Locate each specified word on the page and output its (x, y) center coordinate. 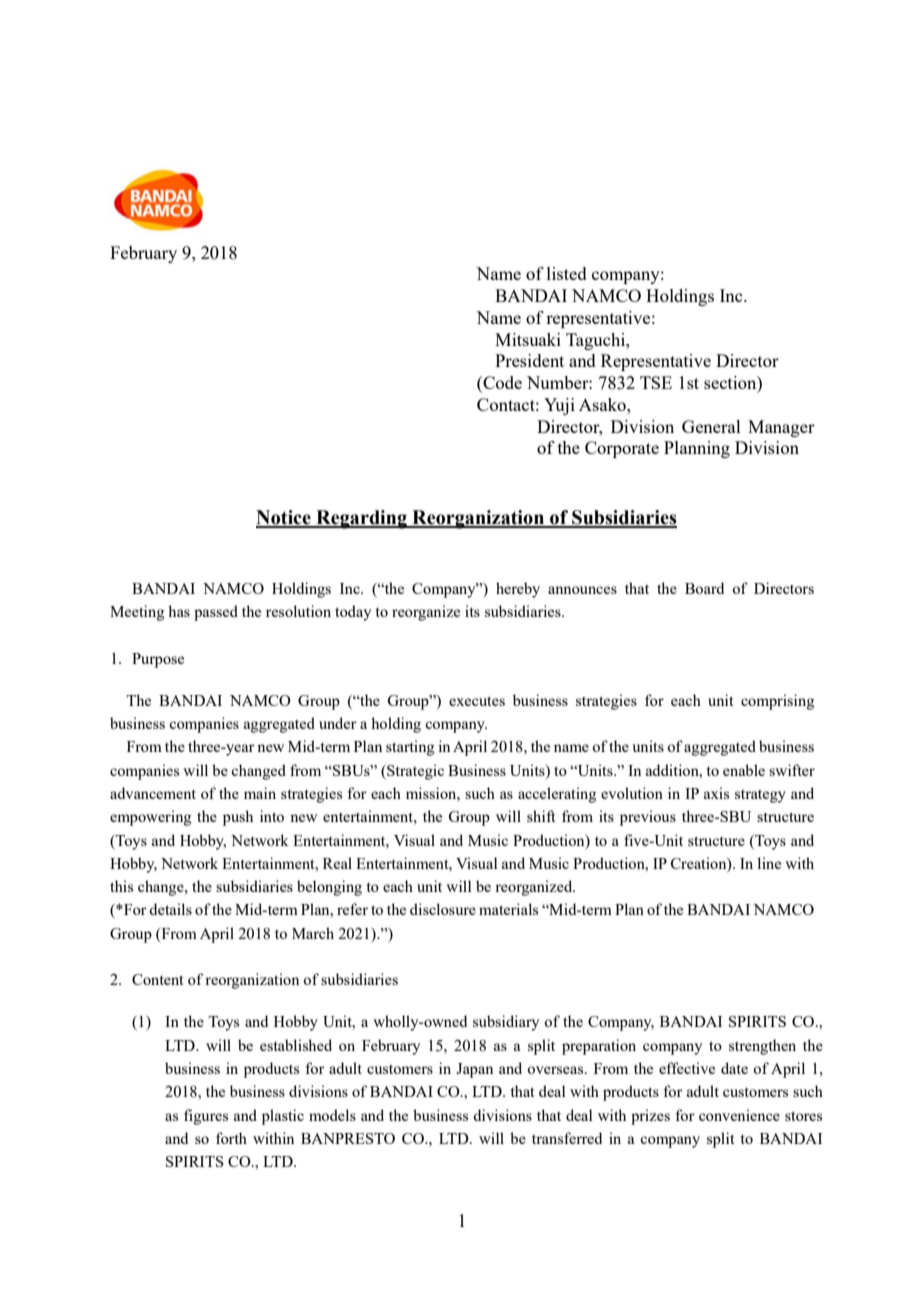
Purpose (158, 660)
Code (501, 384)
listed (567, 273)
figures (206, 1117)
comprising (777, 702)
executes (477, 701)
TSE (656, 382)
